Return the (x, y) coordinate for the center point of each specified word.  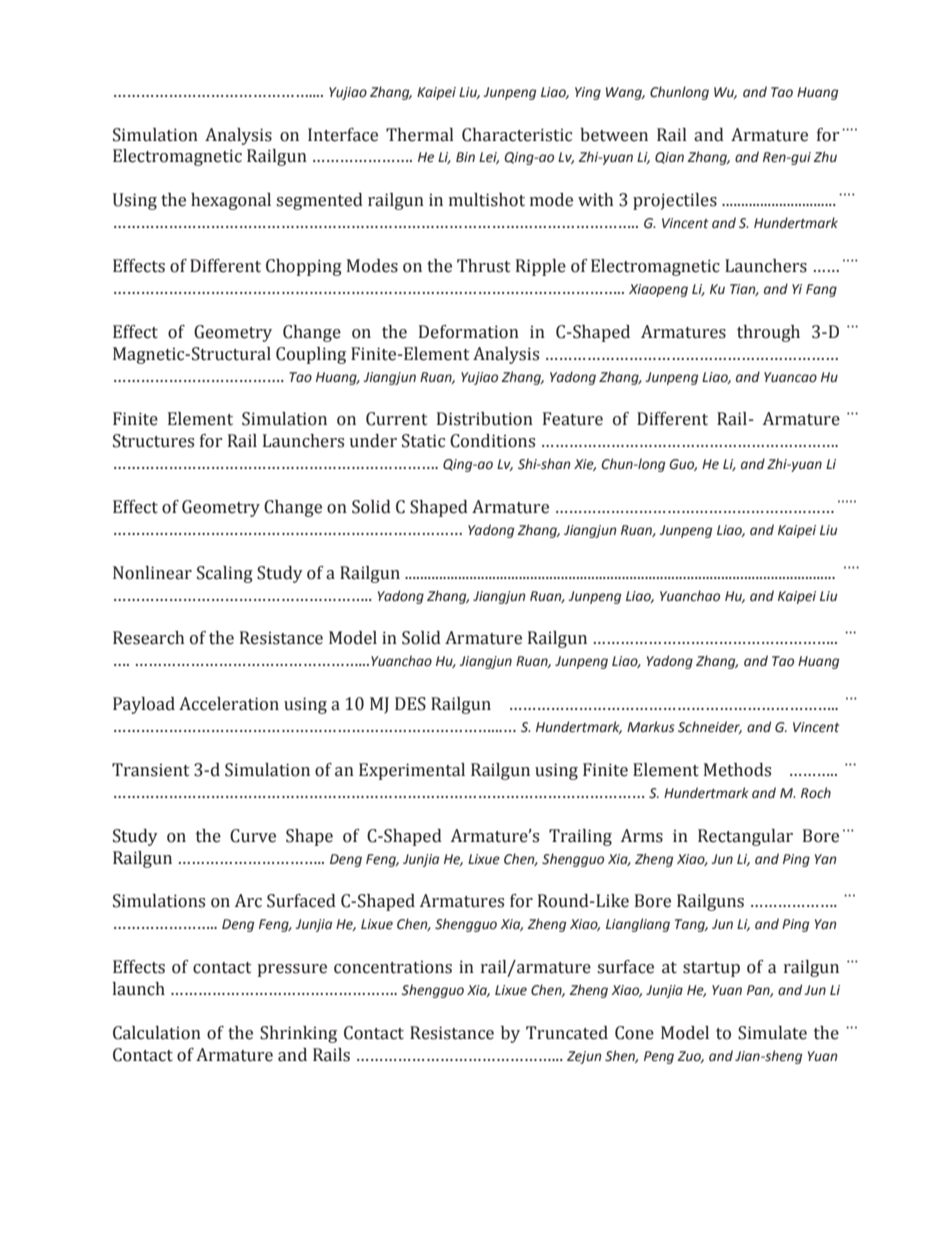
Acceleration (229, 704)
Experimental (412, 771)
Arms (642, 836)
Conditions (492, 441)
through (768, 333)
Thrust (484, 266)
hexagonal (231, 201)
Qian (669, 158)
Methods (737, 770)
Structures (153, 441)
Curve (253, 836)
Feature (573, 419)
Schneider (710, 727)
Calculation (157, 1033)
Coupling (311, 355)
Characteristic (517, 135)
